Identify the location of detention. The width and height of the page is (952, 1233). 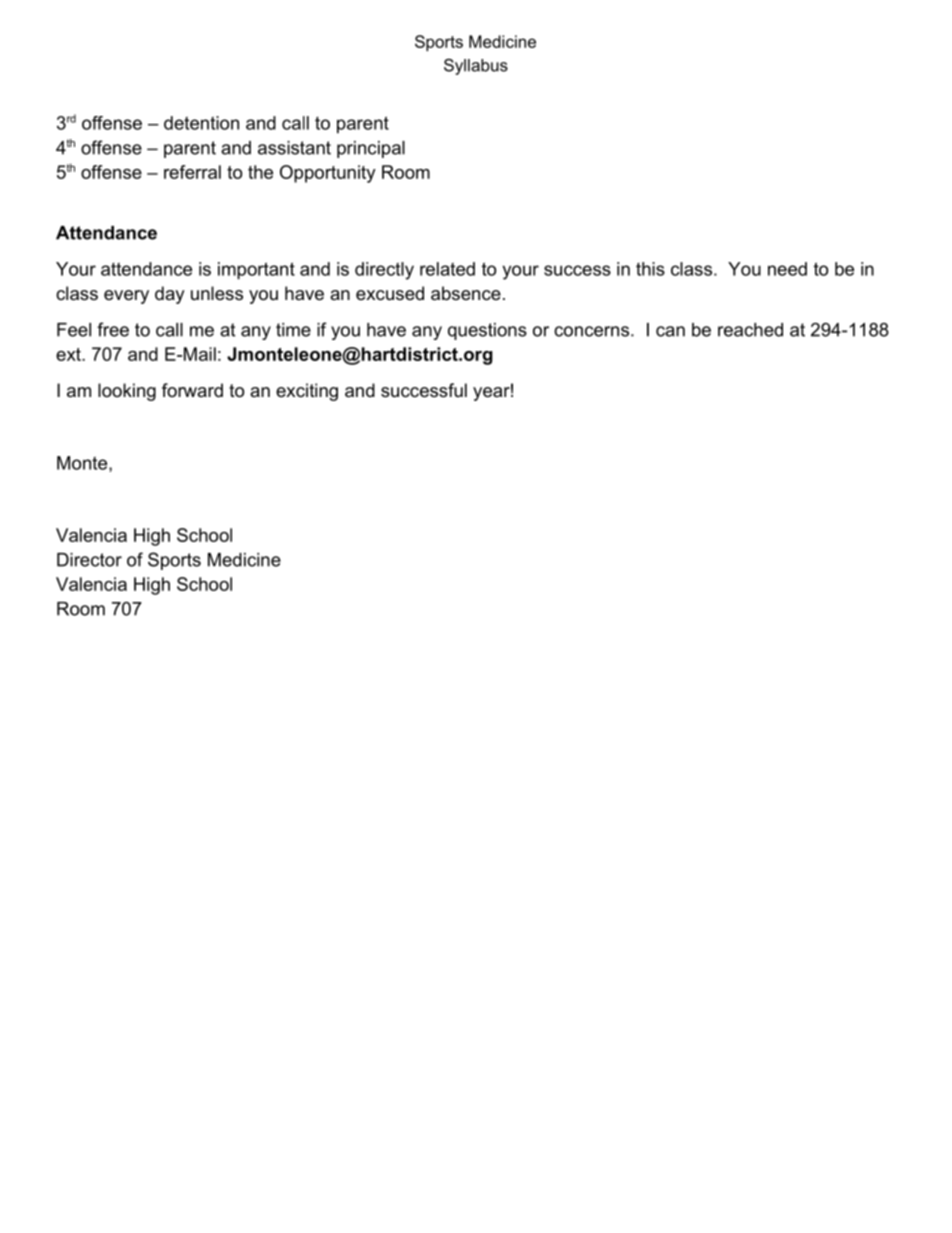
(201, 123).
